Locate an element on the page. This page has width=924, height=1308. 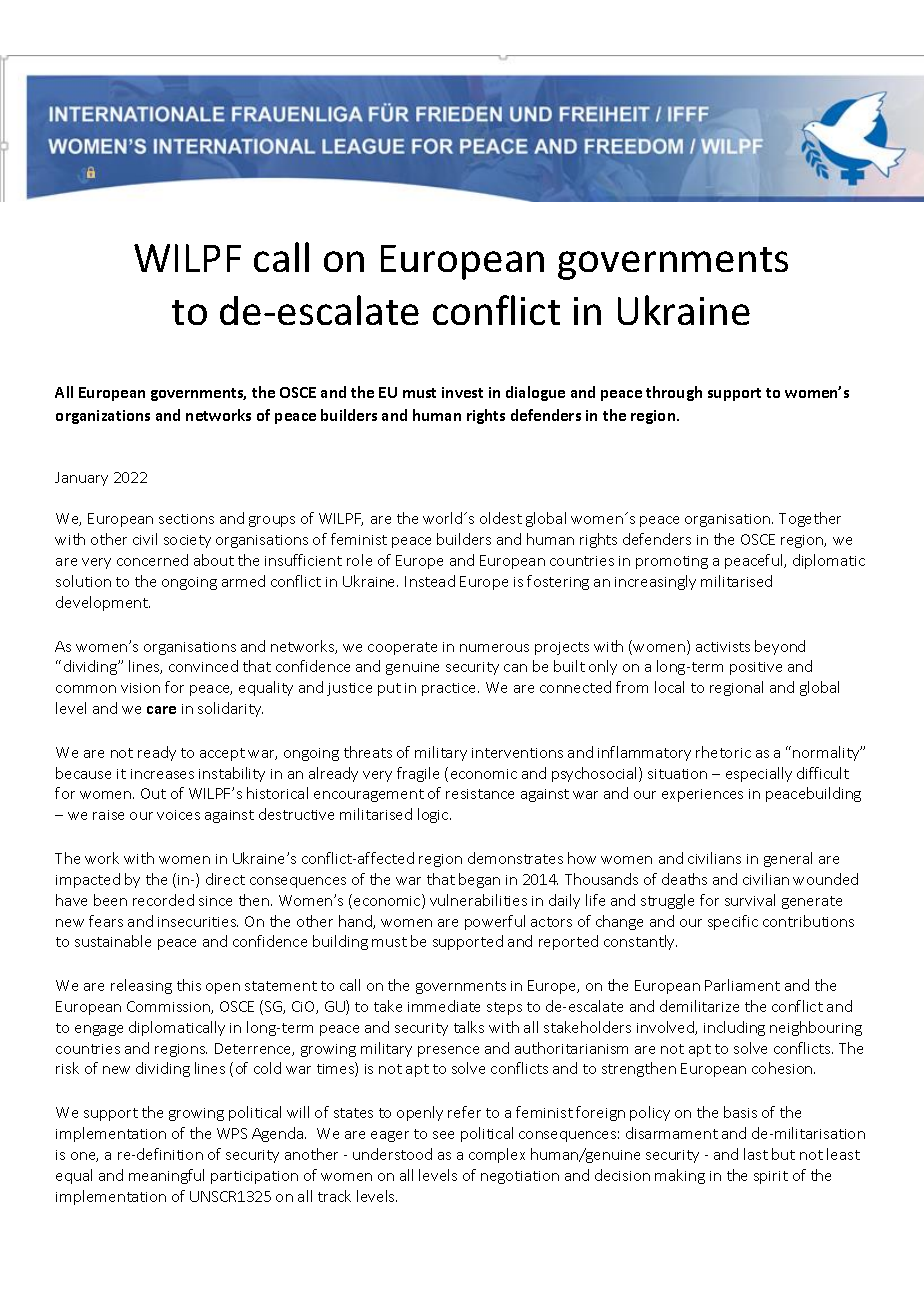
organizations is located at coordinates (103, 417).
